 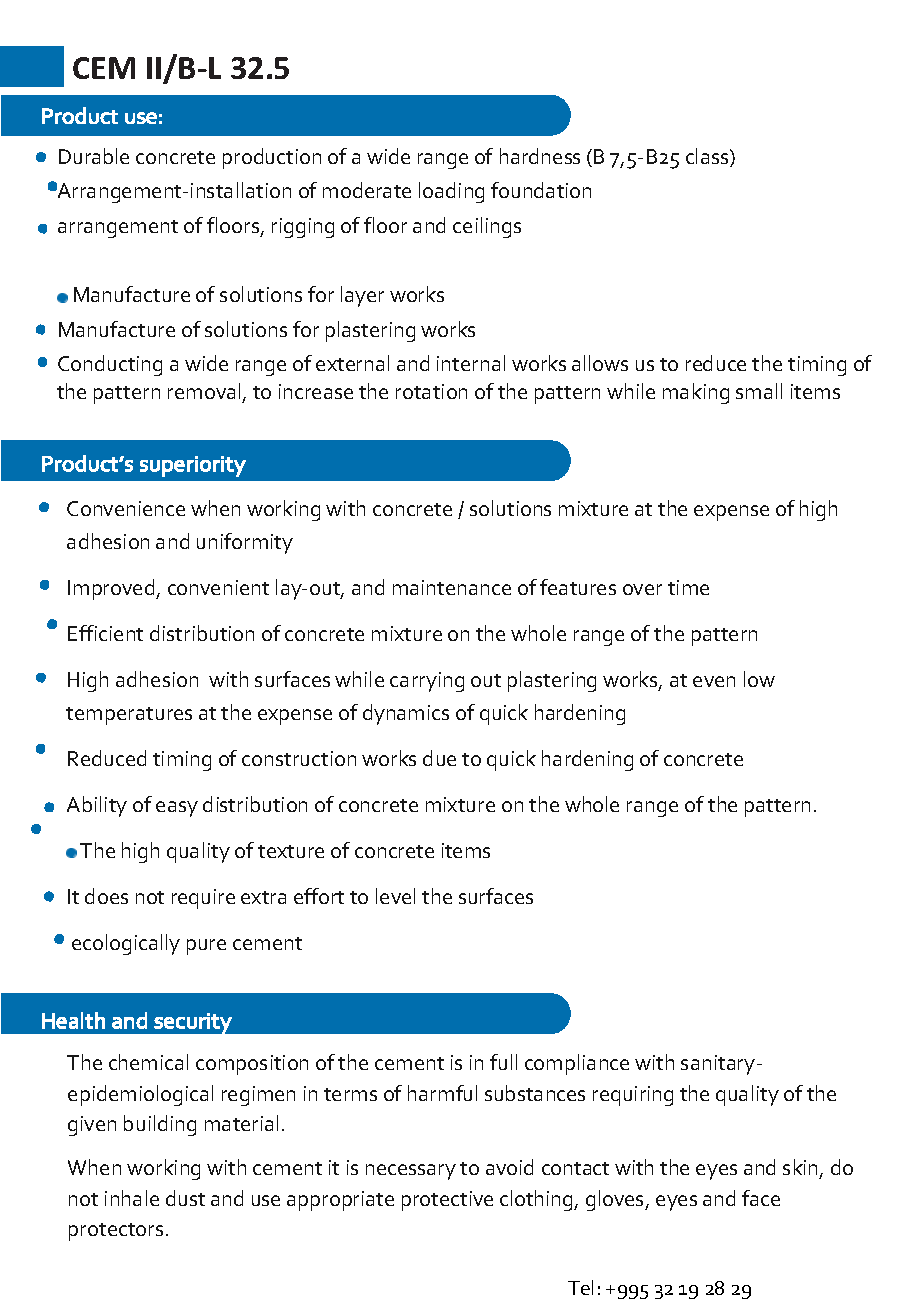 I want to click on making, so click(x=696, y=393).
